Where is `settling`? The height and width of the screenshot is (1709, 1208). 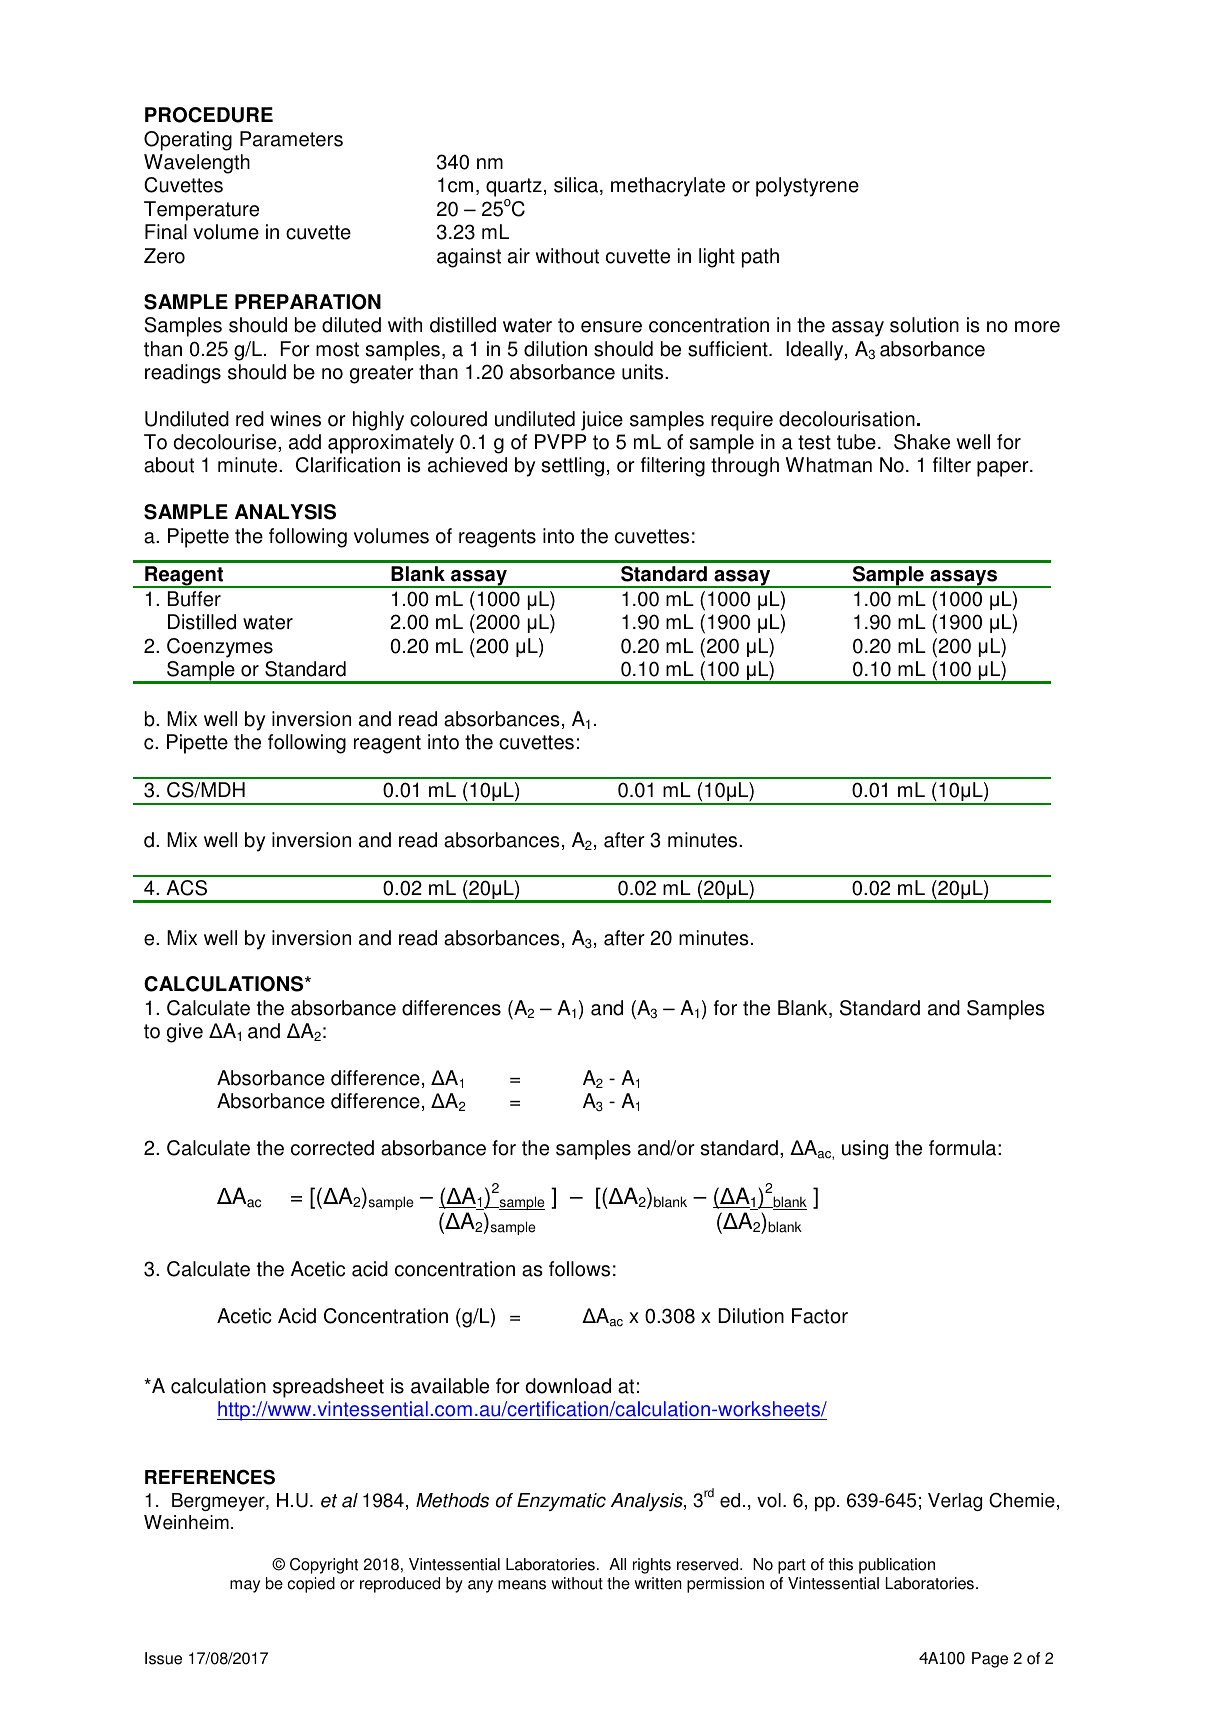 settling is located at coordinates (573, 467).
